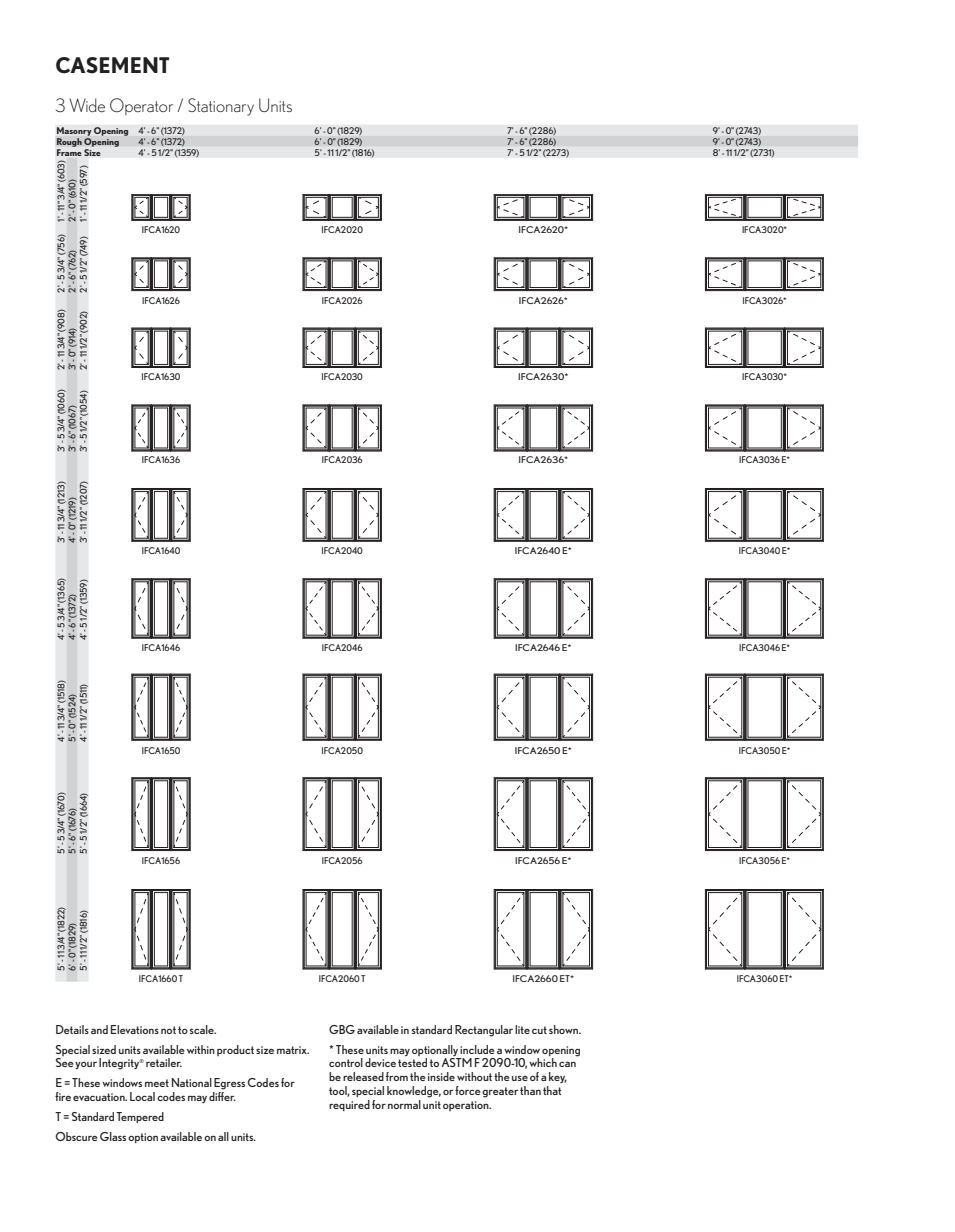 Image resolution: width=955 pixels, height=1232 pixels. What do you see at coordinates (112, 65) in the screenshot?
I see `CASEMENT` at bounding box center [112, 65].
